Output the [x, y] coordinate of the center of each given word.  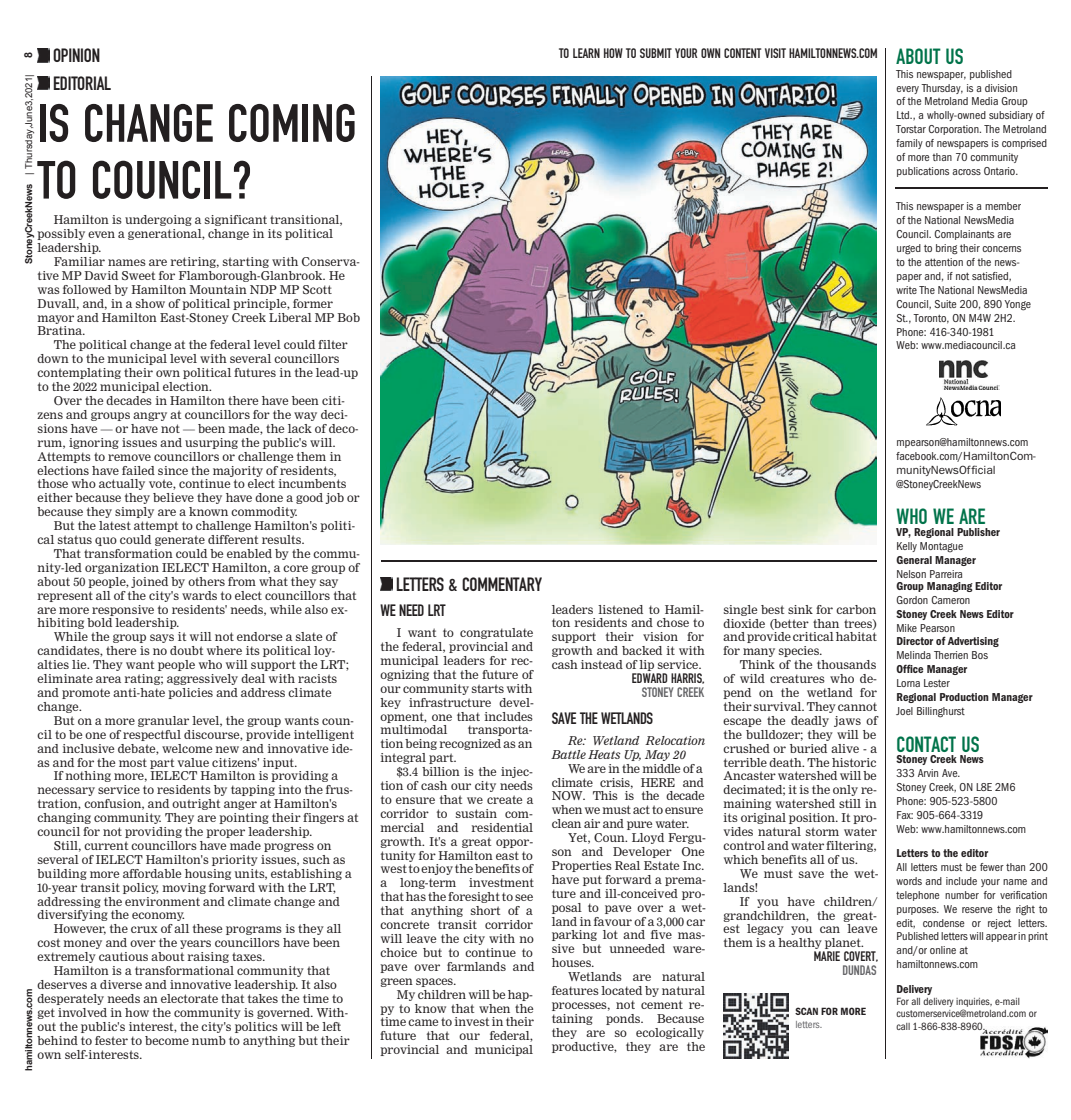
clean [566, 823]
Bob [349, 317]
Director [915, 641]
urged [909, 249]
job [334, 498]
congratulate [496, 633]
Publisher [978, 532]
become [167, 1040]
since [173, 470]
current [106, 845]
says [162, 638]
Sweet [138, 275]
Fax [905, 815]
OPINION [76, 55]
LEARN [586, 53]
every [907, 90]
